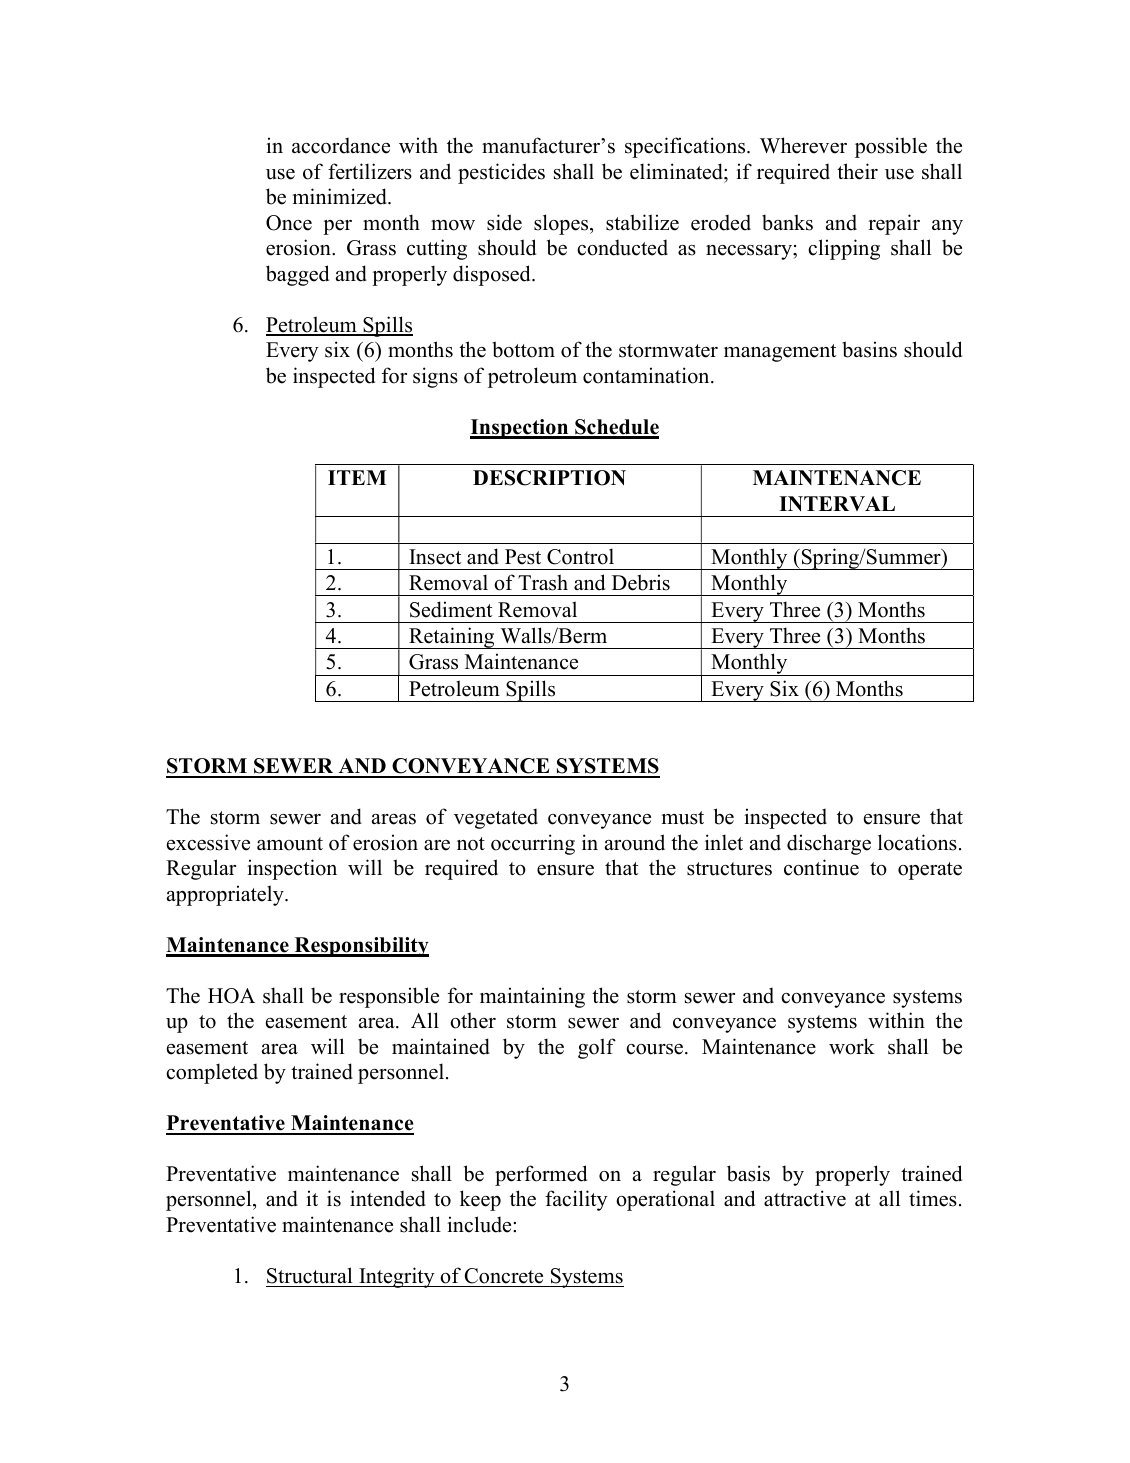 The height and width of the page is (1463, 1130). What do you see at coordinates (837, 503) in the page?
I see `INTERVAL` at bounding box center [837, 503].
